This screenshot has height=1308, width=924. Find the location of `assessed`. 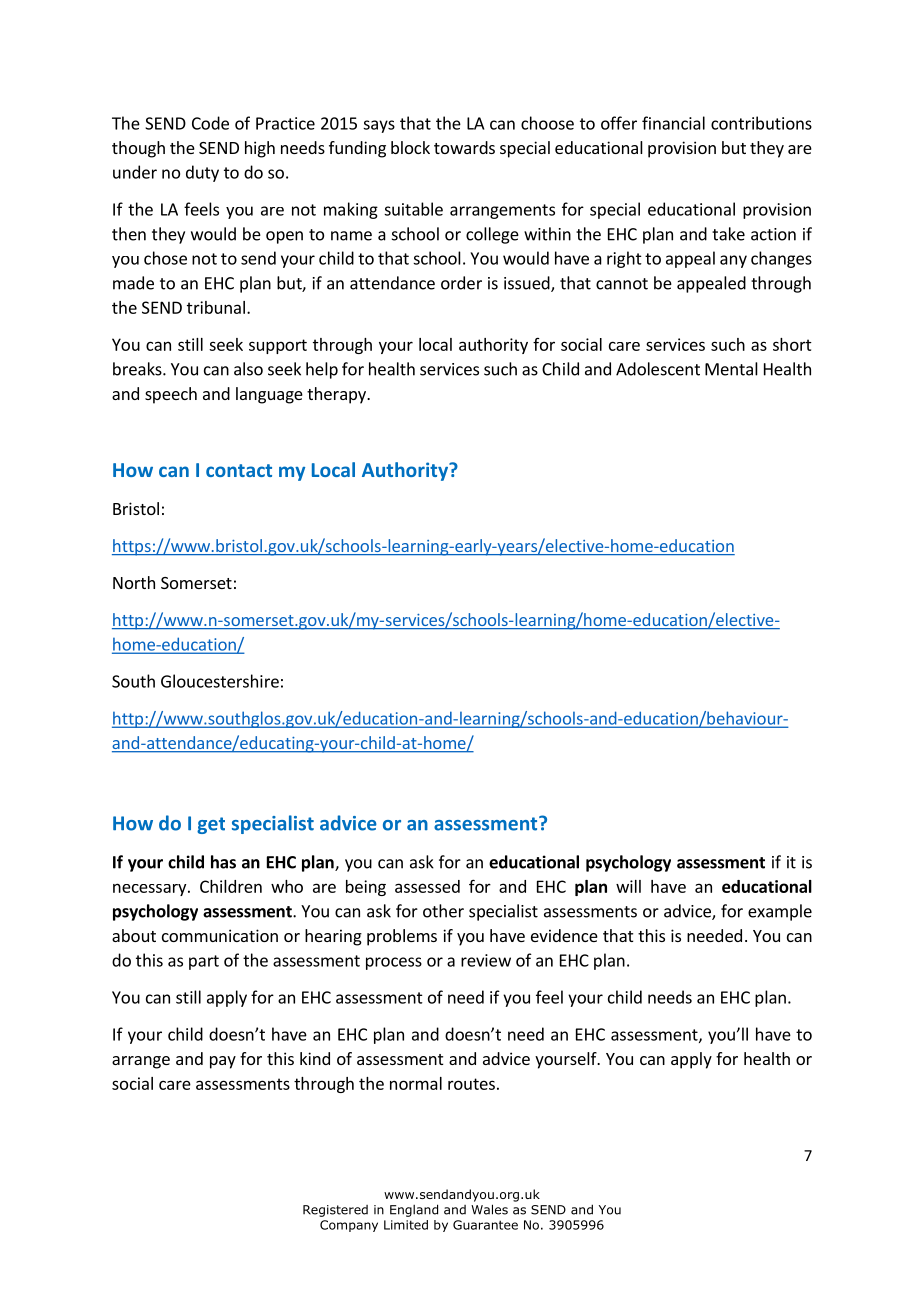

assessed is located at coordinates (427, 886).
